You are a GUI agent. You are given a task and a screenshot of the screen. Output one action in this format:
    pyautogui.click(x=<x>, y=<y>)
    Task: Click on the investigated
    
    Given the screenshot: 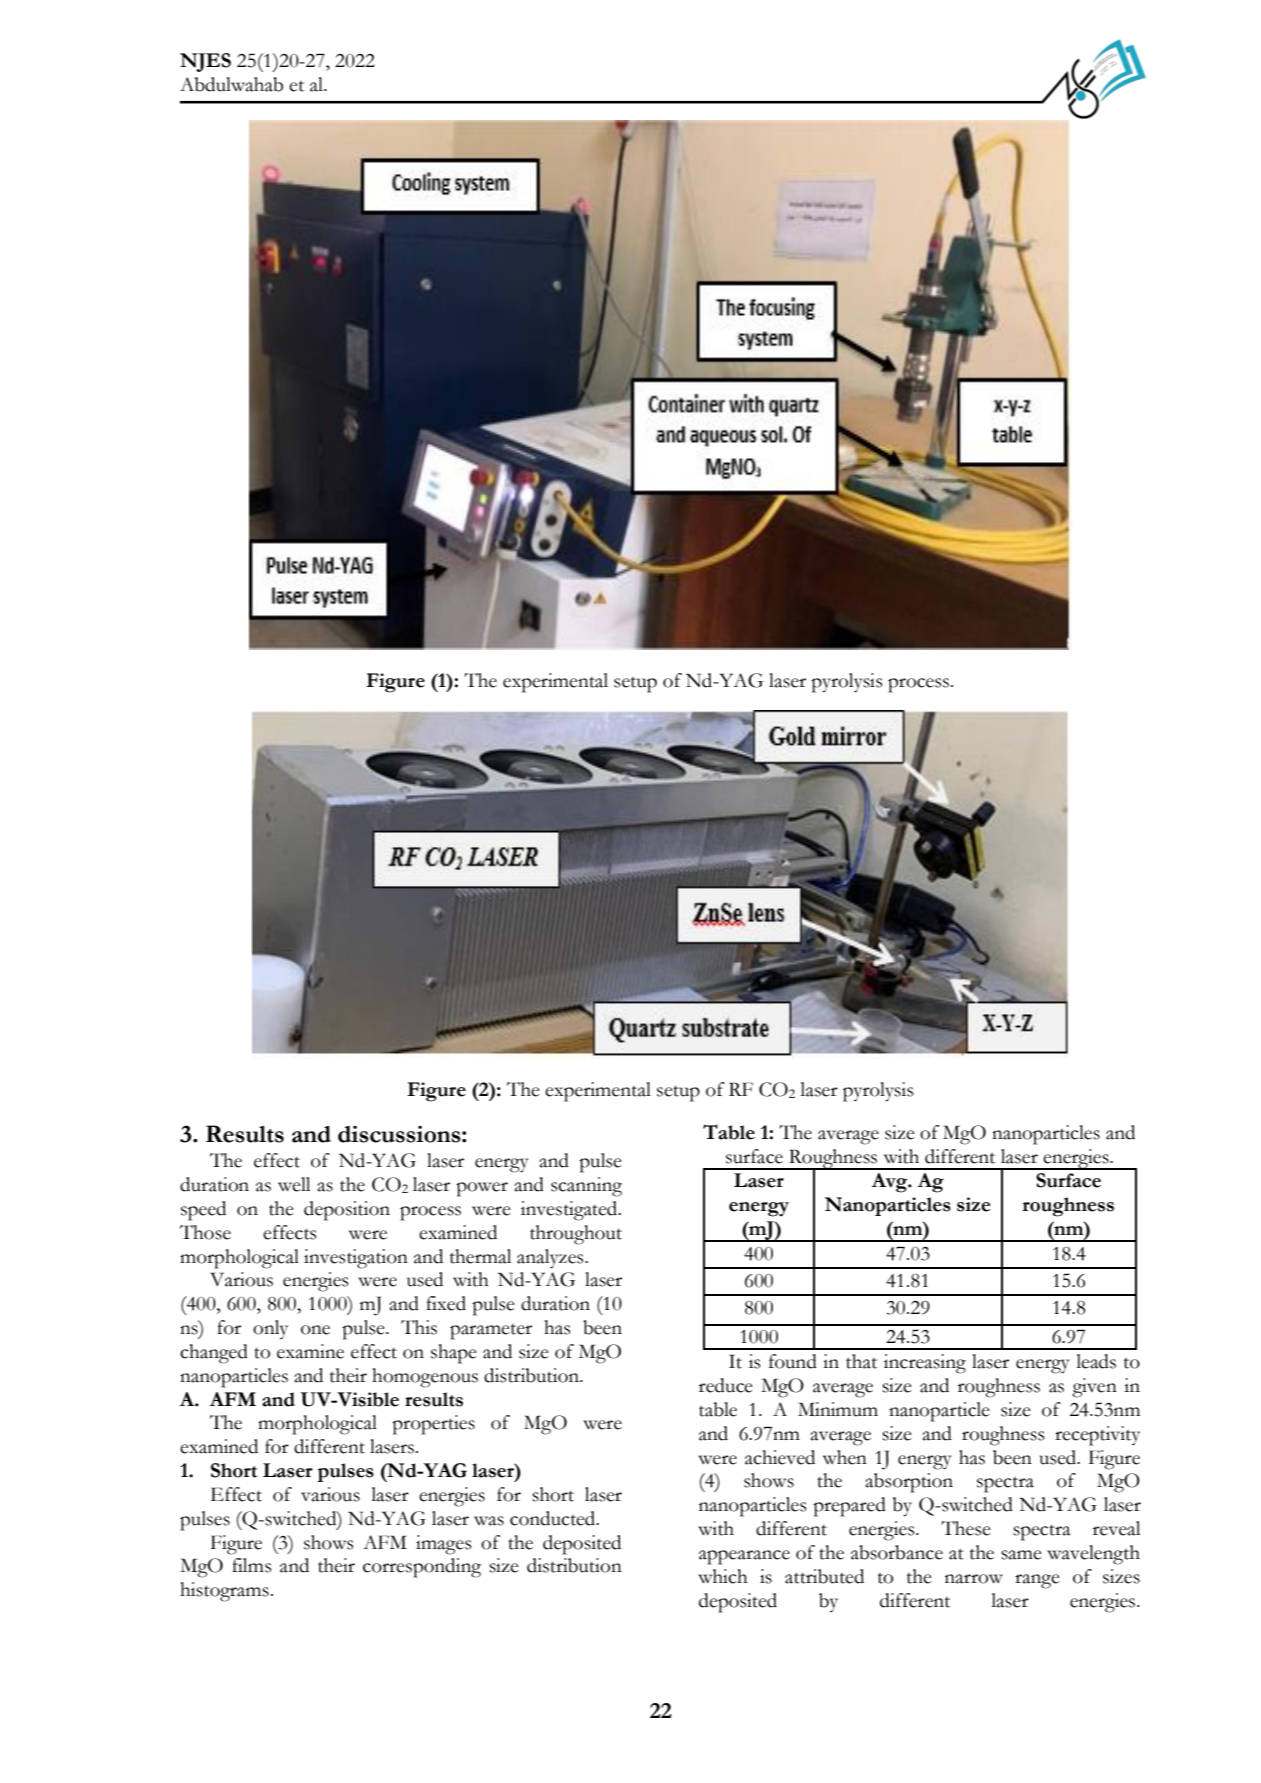 What is the action you would take?
    pyautogui.click(x=570, y=1211)
